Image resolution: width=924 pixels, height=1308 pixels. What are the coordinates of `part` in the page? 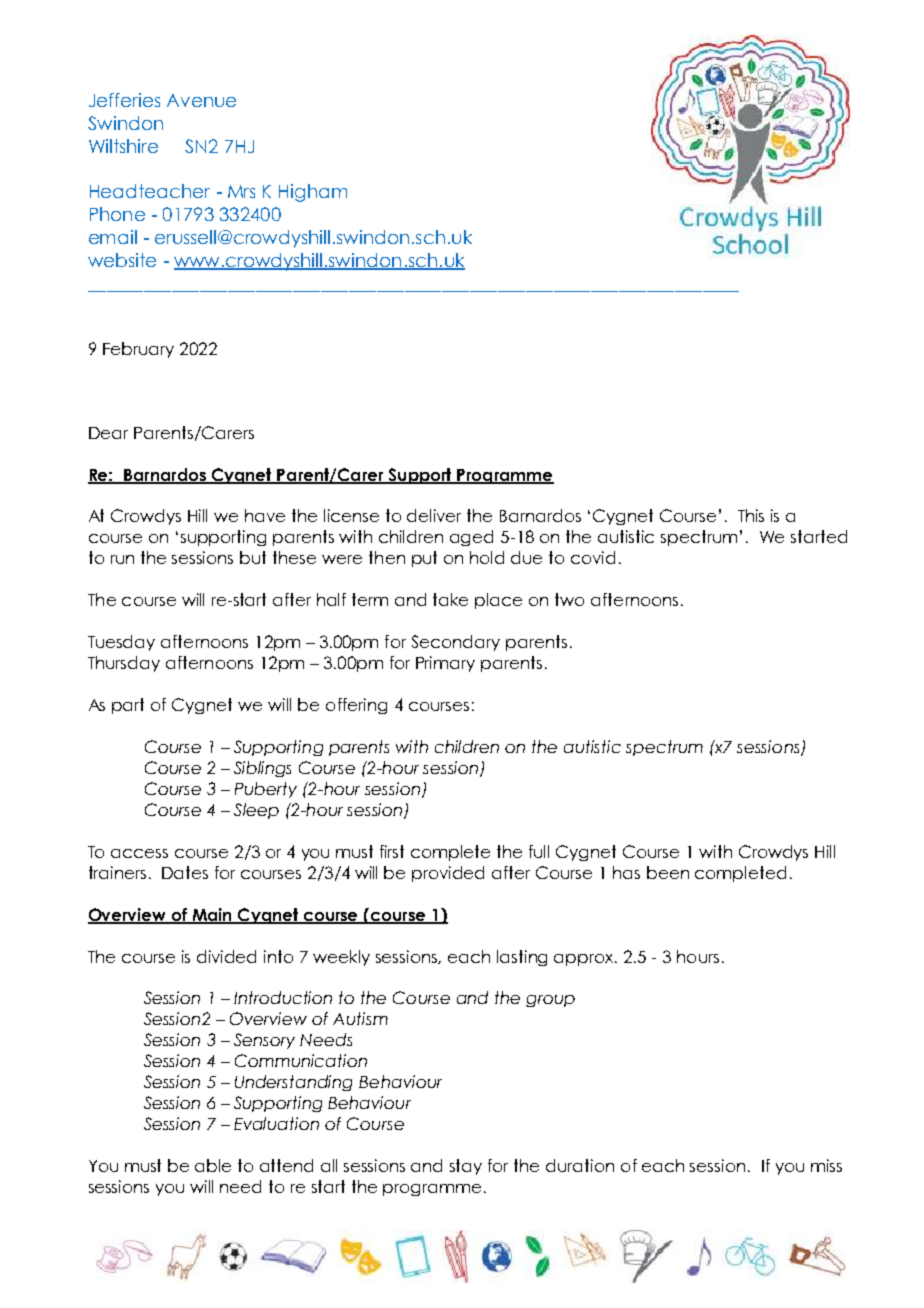 It's located at (128, 706).
